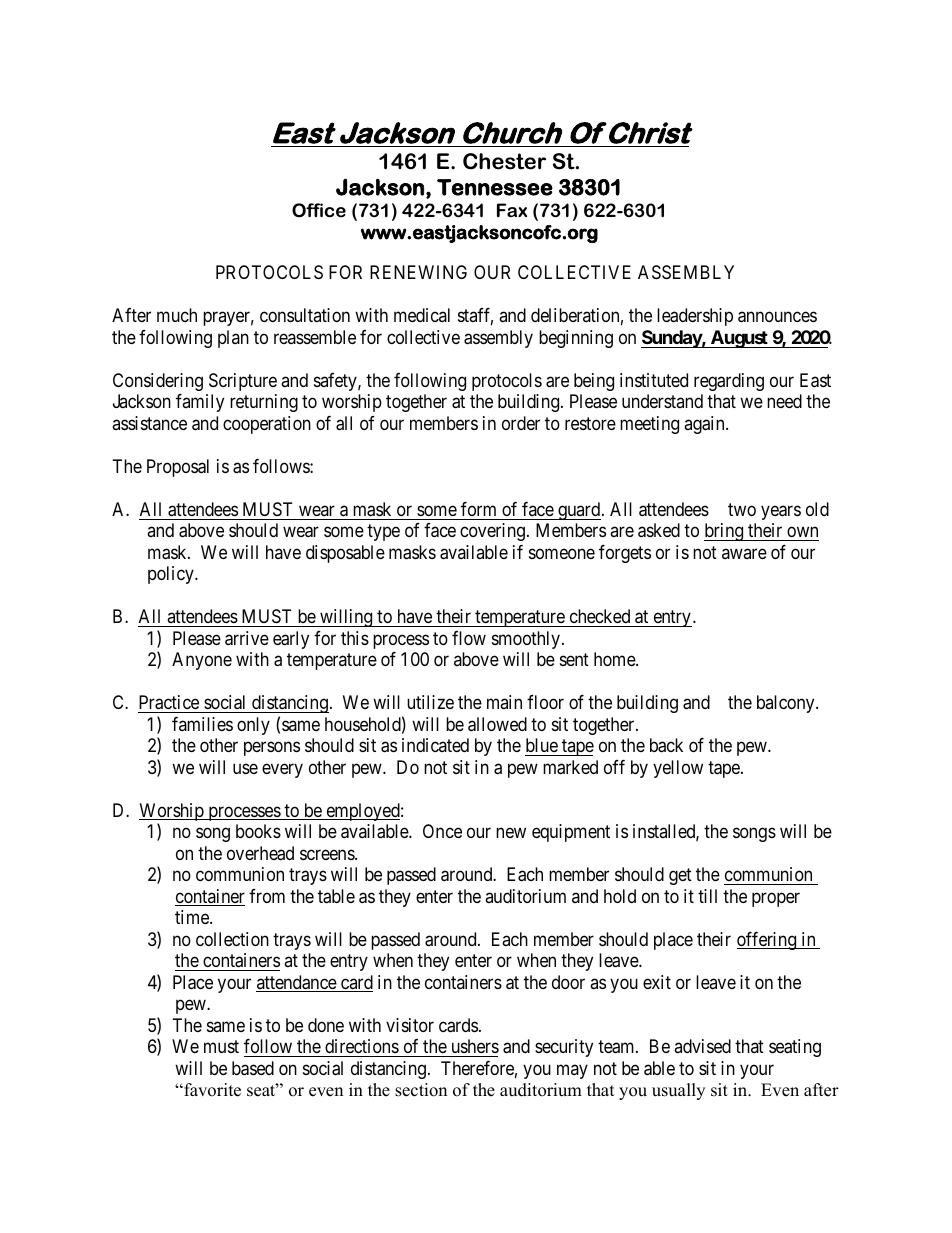 This screenshot has height=1233, width=952. I want to click on ushers, so click(475, 1046).
